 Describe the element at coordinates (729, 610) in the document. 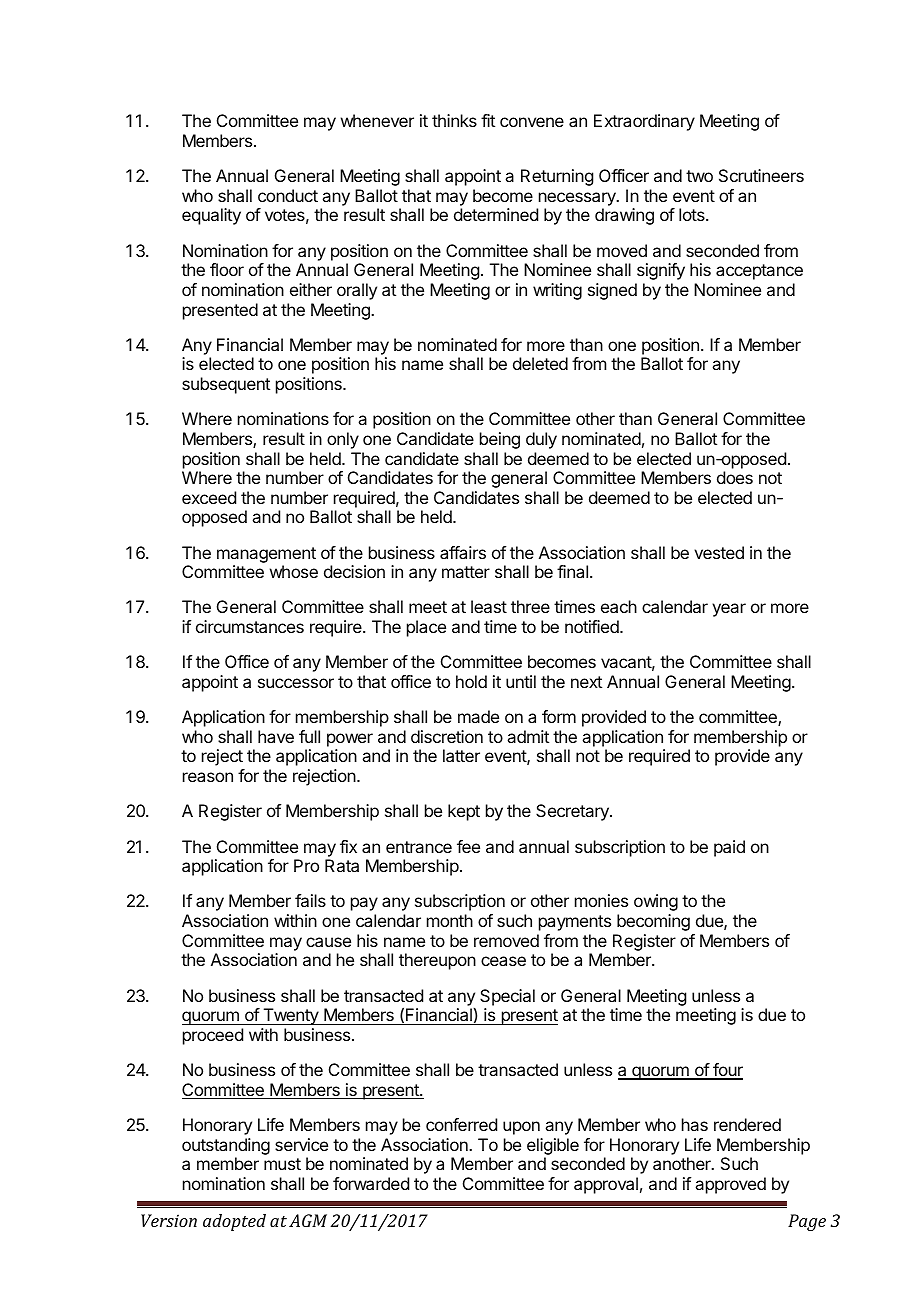

I see `year` at that location.
